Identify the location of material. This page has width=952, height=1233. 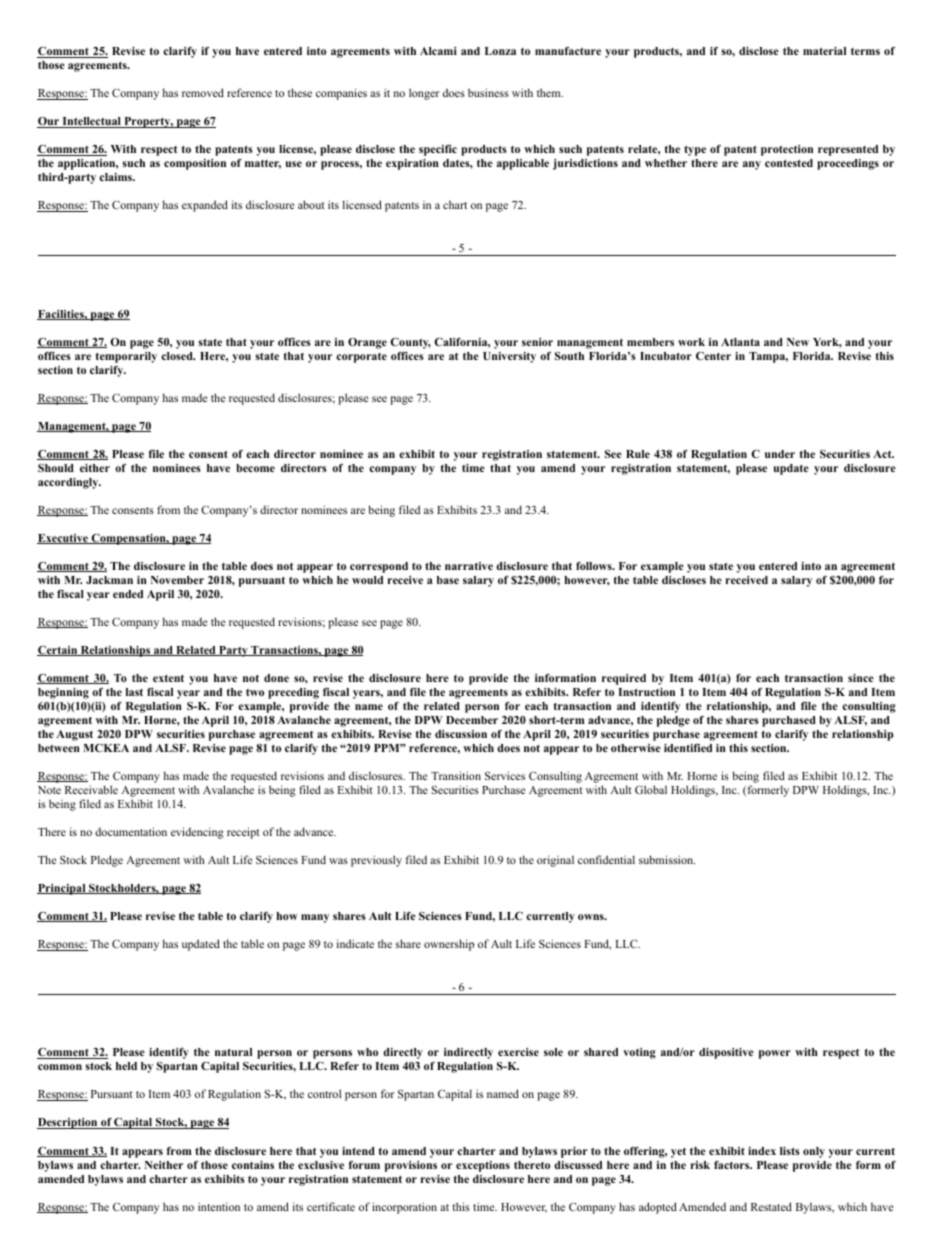
(824, 51).
